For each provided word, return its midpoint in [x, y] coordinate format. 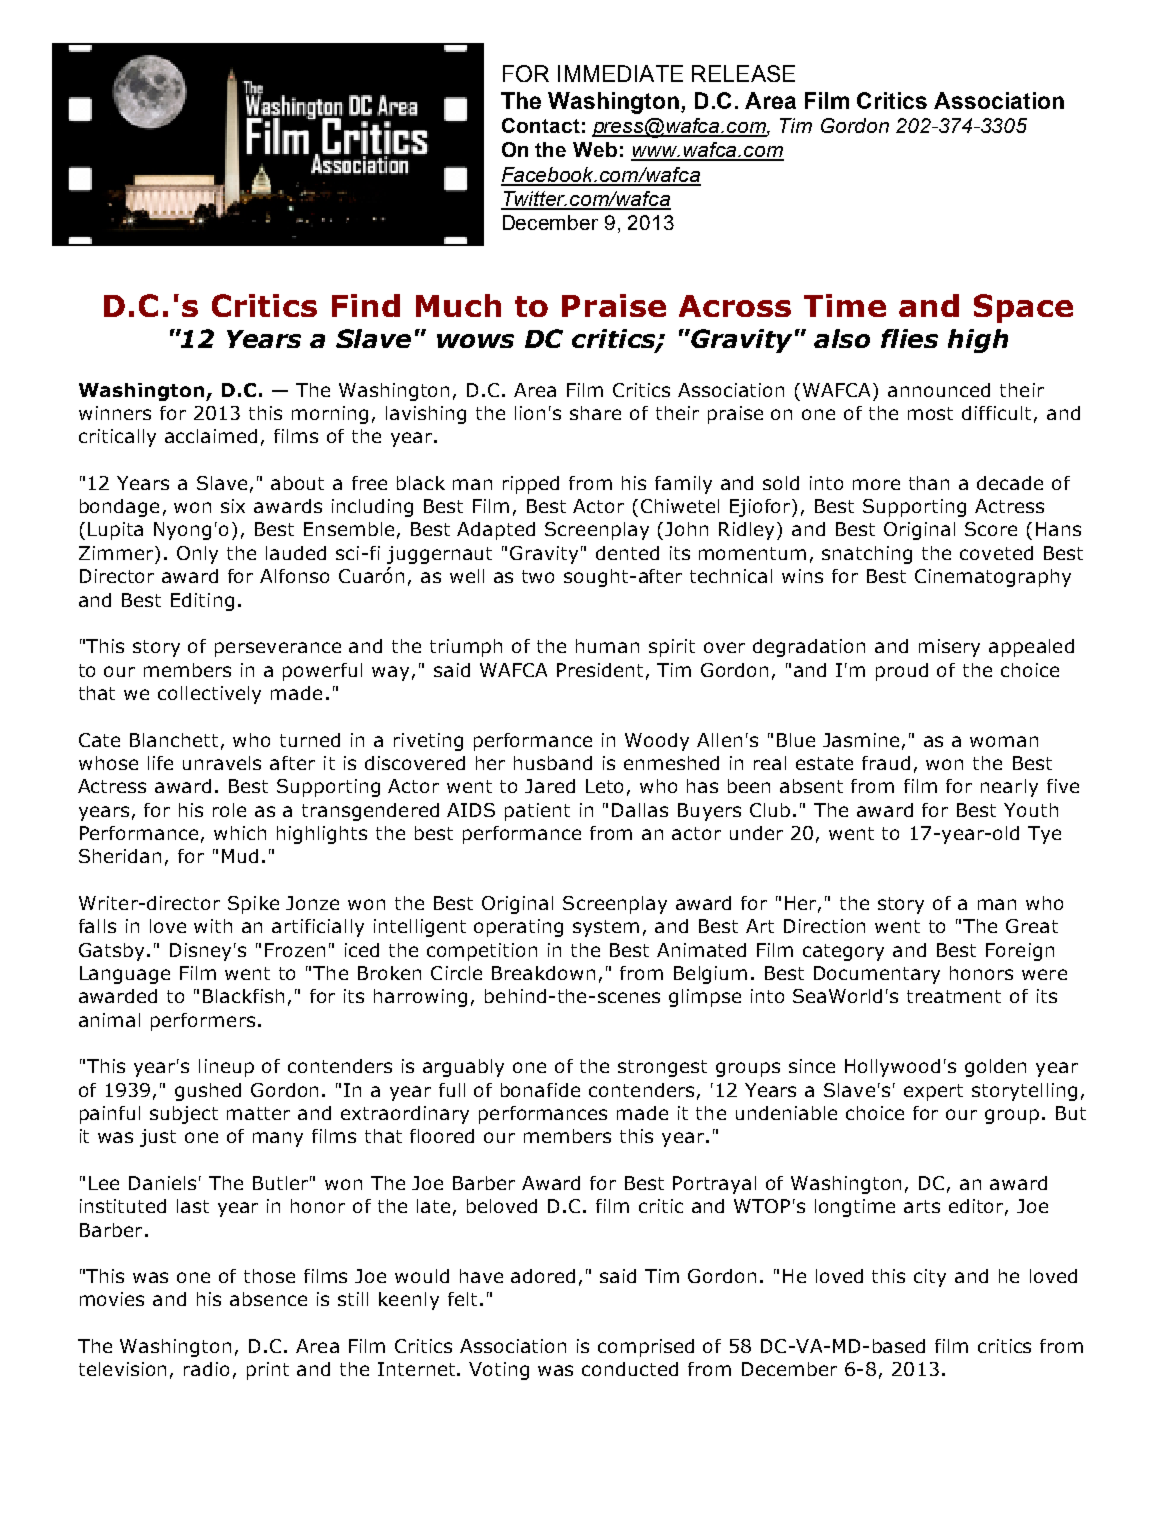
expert [933, 1092]
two [538, 576]
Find [366, 305]
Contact [541, 125]
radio [206, 1369]
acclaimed [211, 436]
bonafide [540, 1090]
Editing [202, 602]
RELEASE [743, 73]
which [240, 833]
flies [909, 338]
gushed [208, 1092]
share [595, 413]
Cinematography [993, 578]
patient [537, 812]
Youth [1031, 810]
